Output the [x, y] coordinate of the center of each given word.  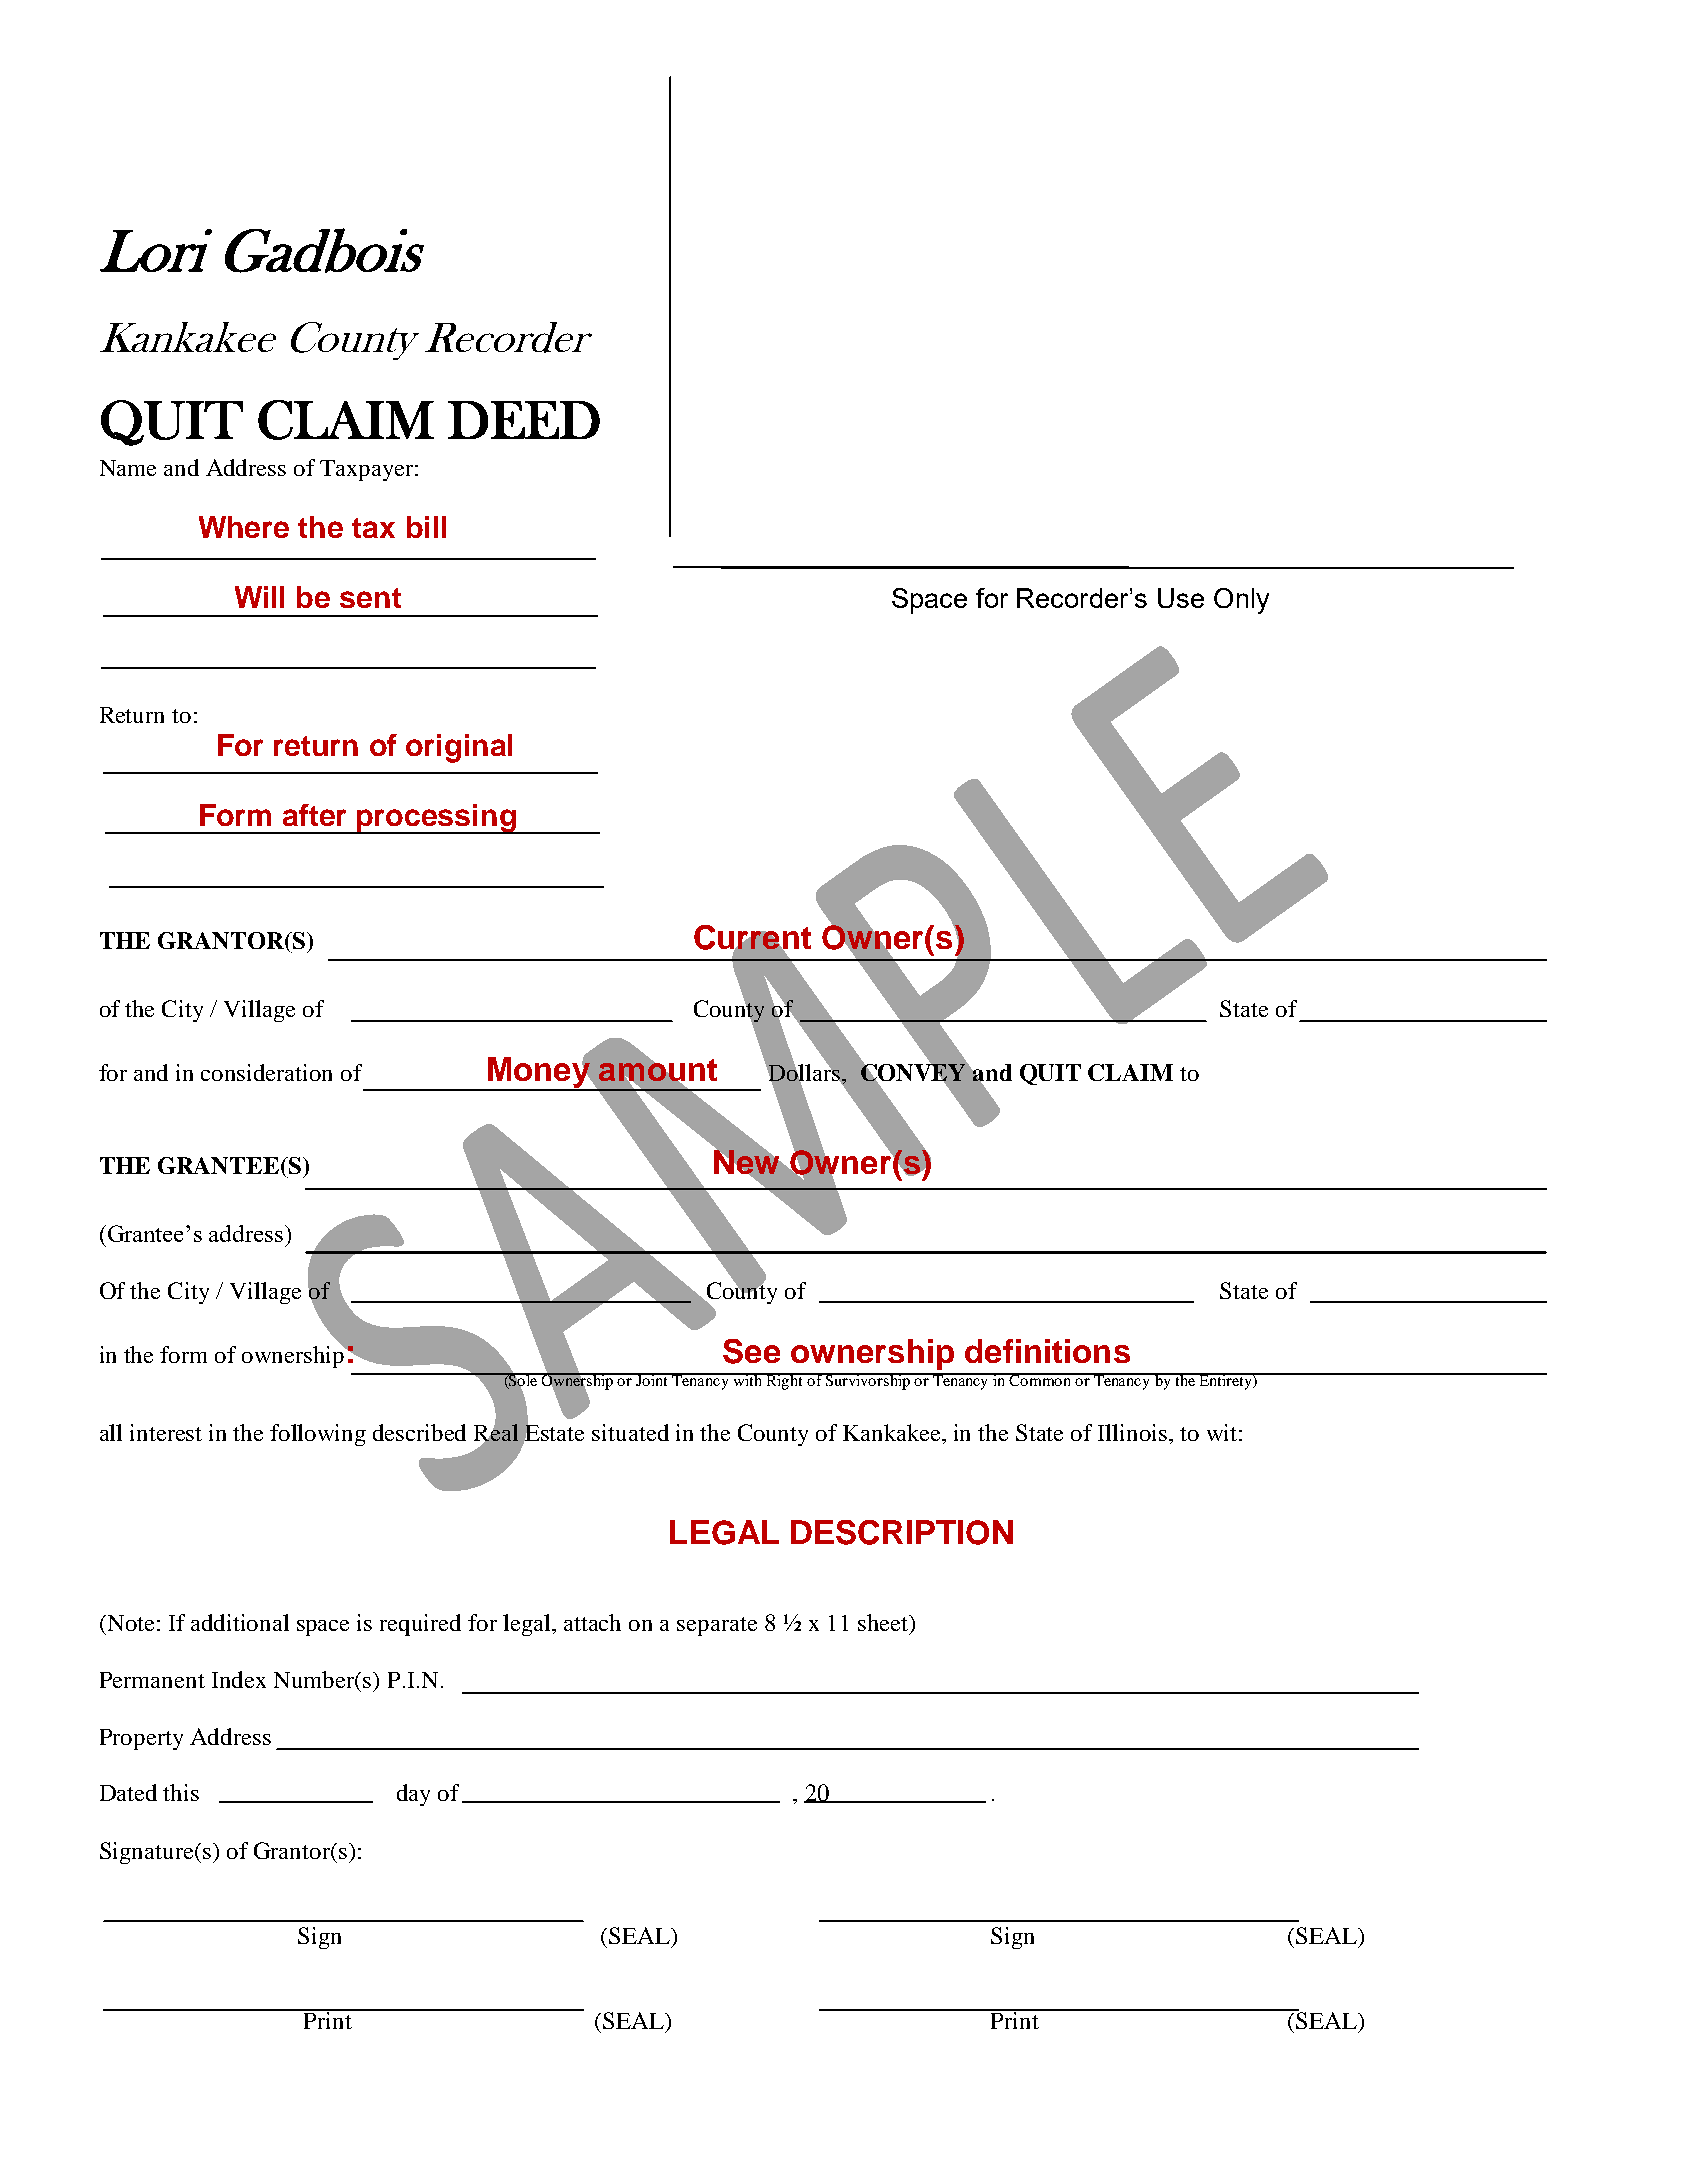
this [181, 1792]
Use [1181, 598]
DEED [524, 420]
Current [752, 938]
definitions [1047, 1351]
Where [244, 527]
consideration [266, 1072]
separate [717, 1626]
